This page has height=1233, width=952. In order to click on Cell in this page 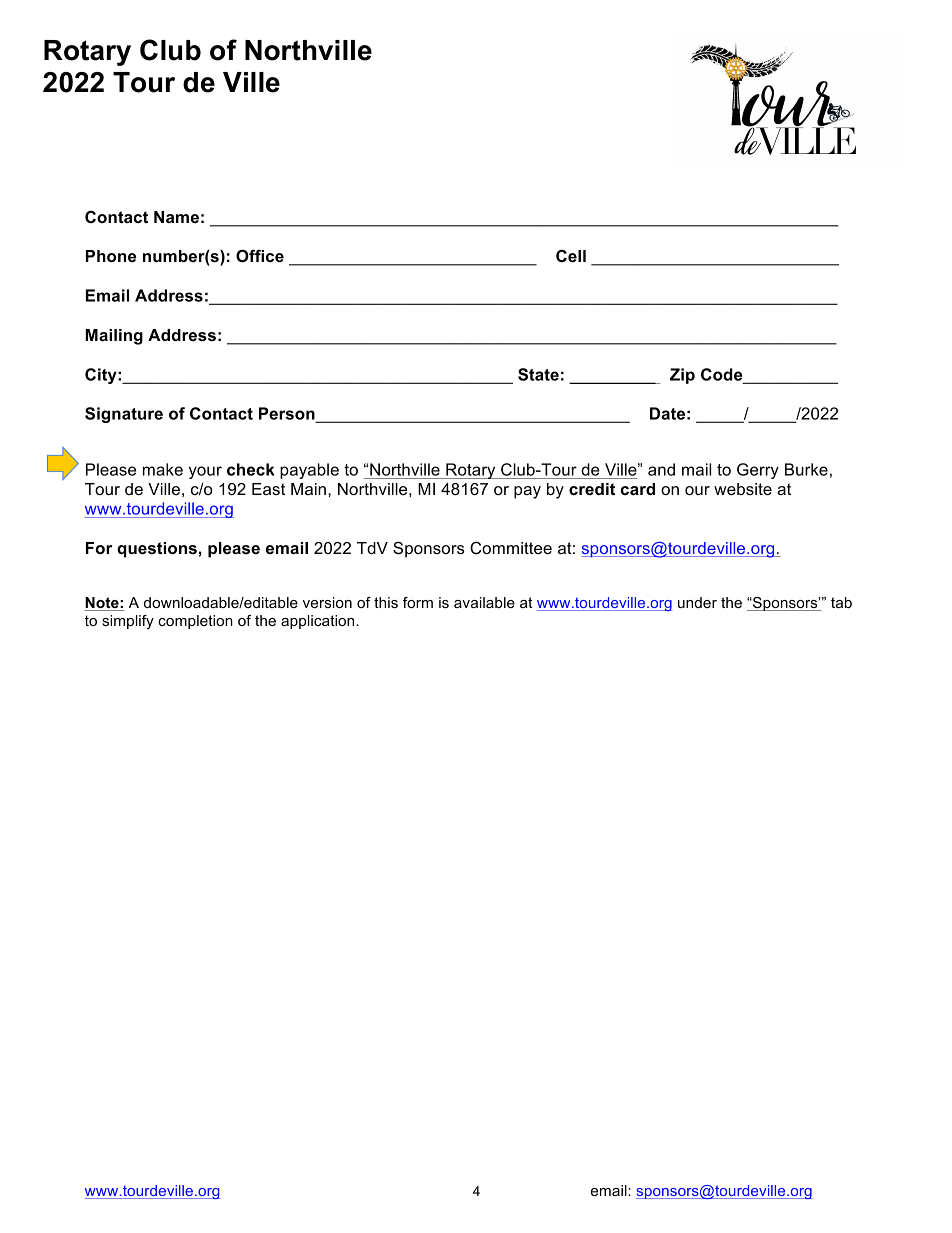, I will do `click(571, 255)`.
